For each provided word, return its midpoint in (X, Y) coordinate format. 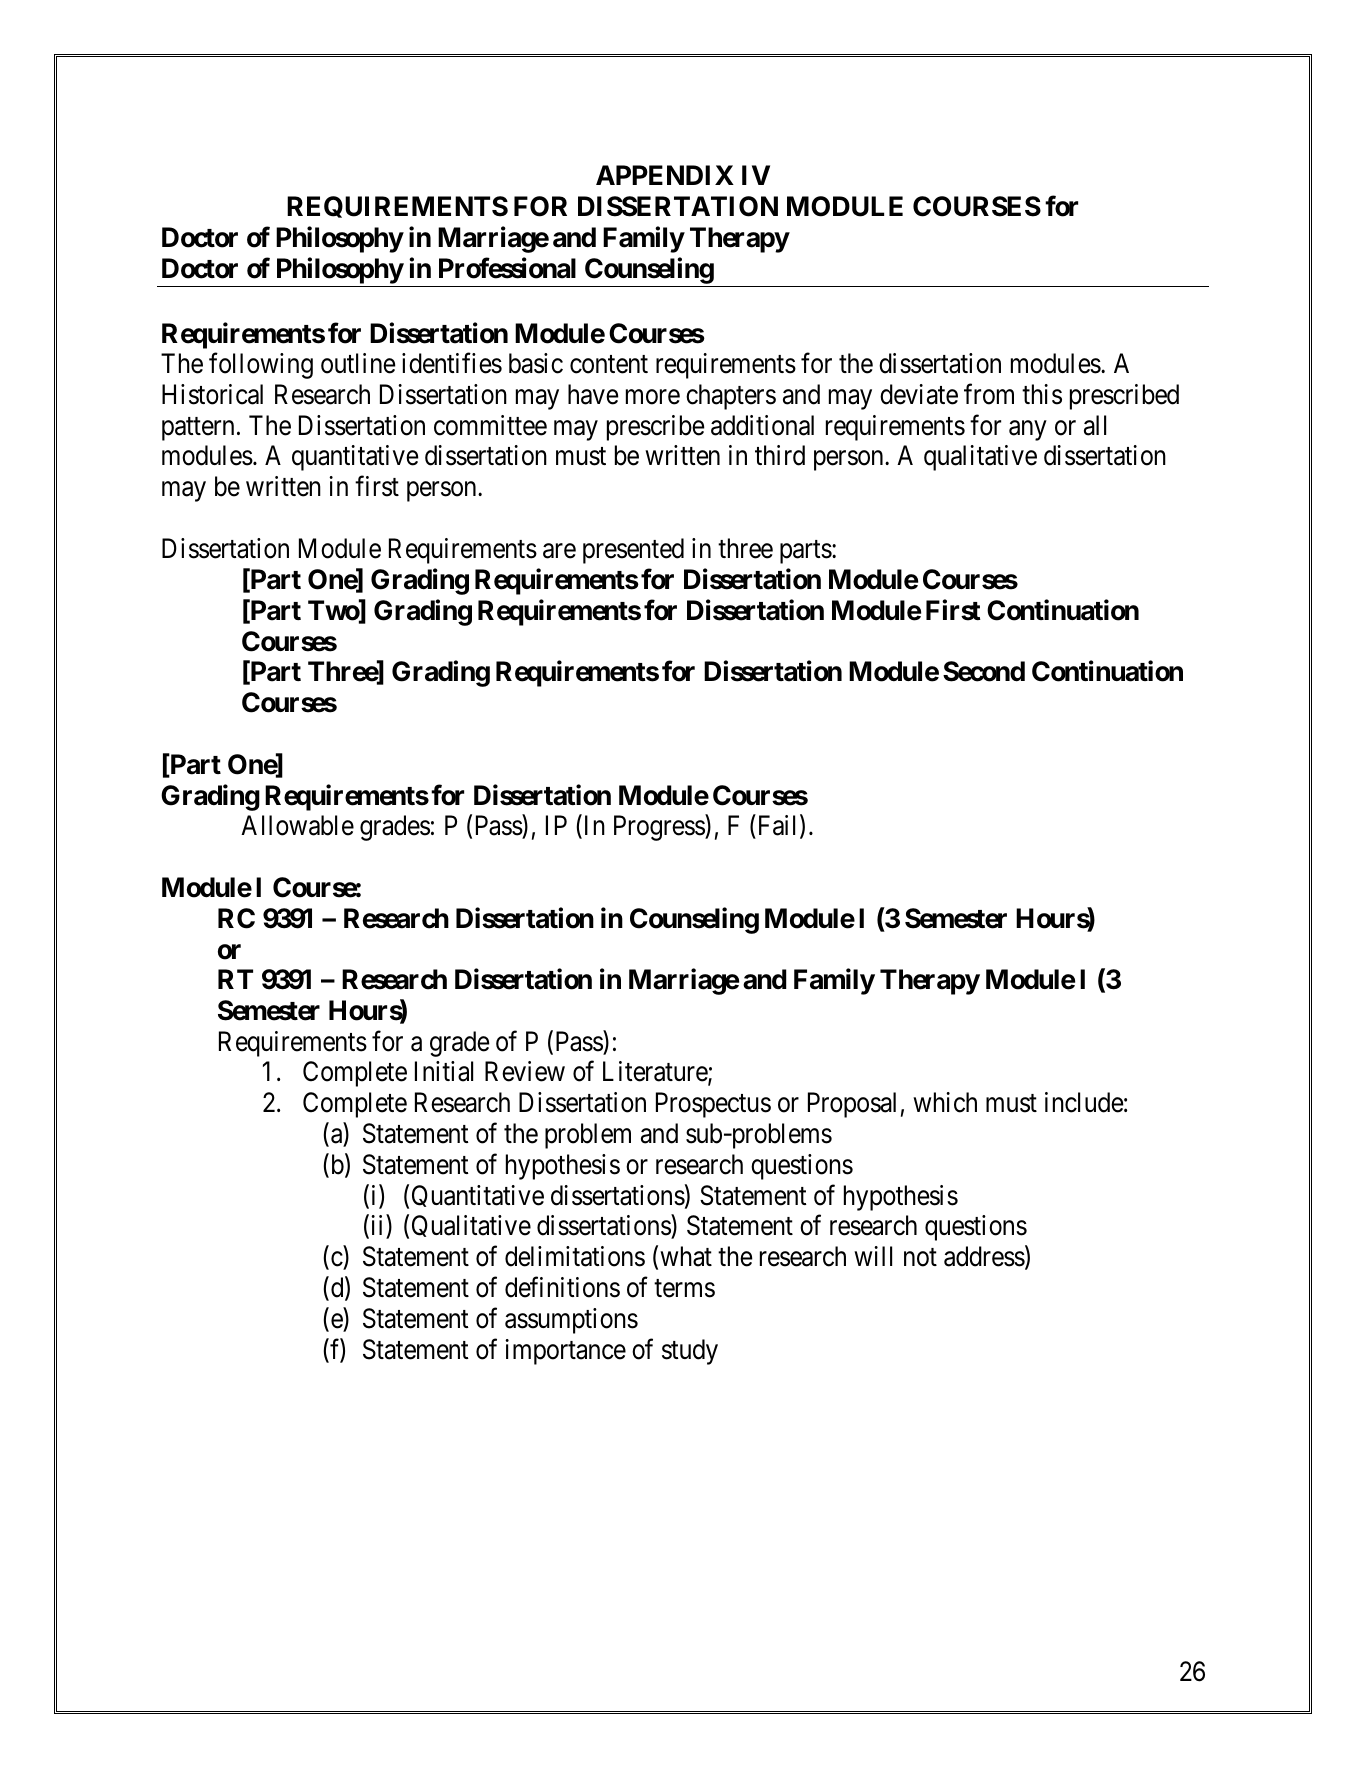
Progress (660, 828)
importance (565, 1352)
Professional (507, 268)
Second (984, 671)
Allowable (297, 825)
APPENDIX (665, 175)
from (989, 394)
